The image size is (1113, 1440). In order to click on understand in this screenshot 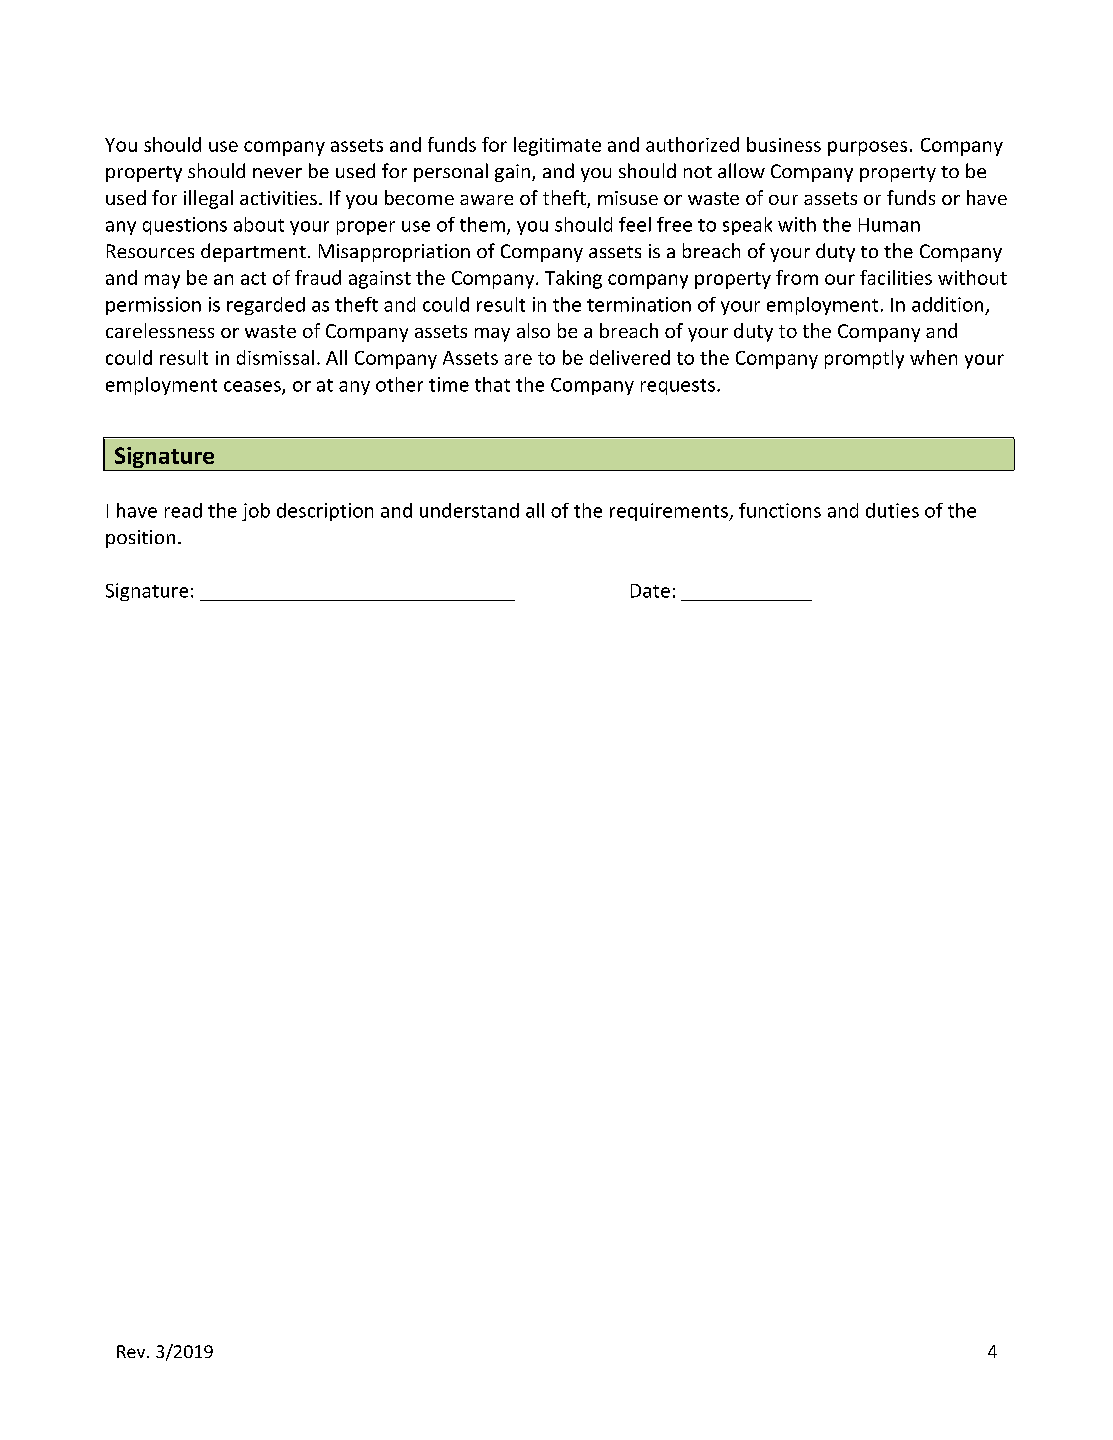, I will do `click(469, 510)`.
